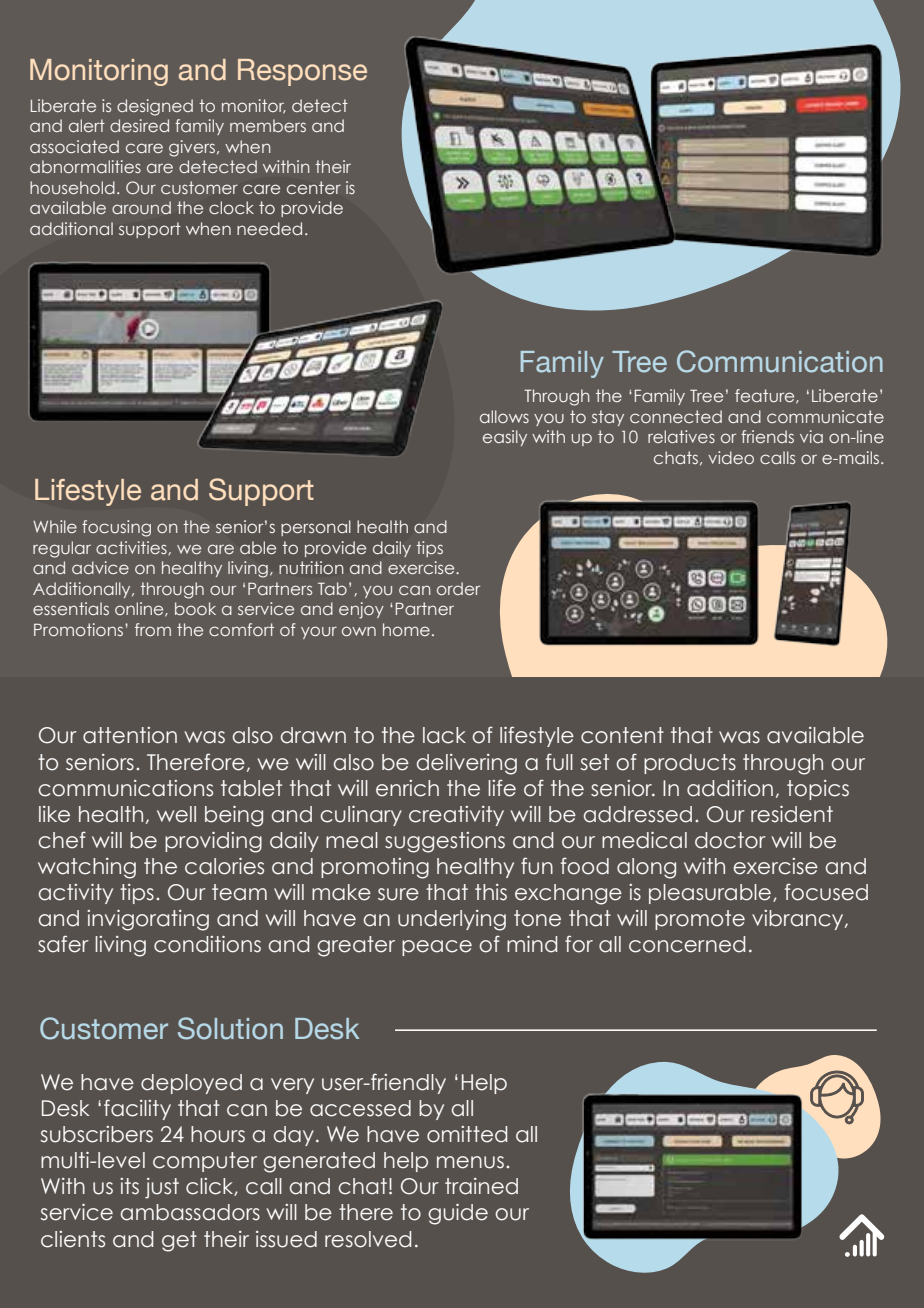 The width and height of the screenshot is (924, 1308). What do you see at coordinates (162, 1188) in the screenshot?
I see `just` at bounding box center [162, 1188].
